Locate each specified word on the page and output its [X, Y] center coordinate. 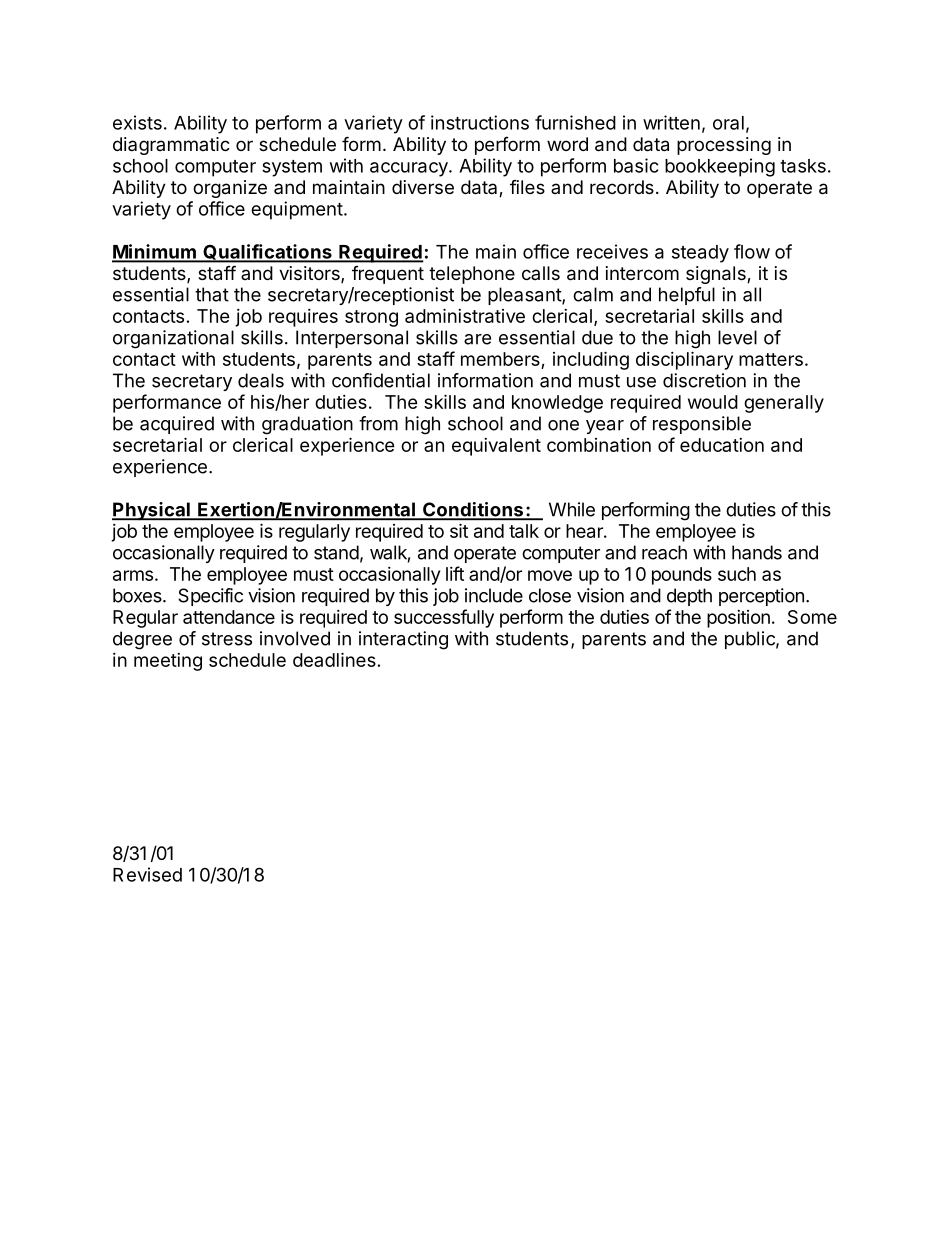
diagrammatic [171, 146]
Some [812, 617]
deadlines [334, 659]
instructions [480, 122]
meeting [168, 662]
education [722, 445]
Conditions [473, 510]
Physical [152, 511]
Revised [147, 874]
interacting [403, 640]
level [737, 337]
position [738, 619]
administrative [465, 315]
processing [724, 146]
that [212, 294]
